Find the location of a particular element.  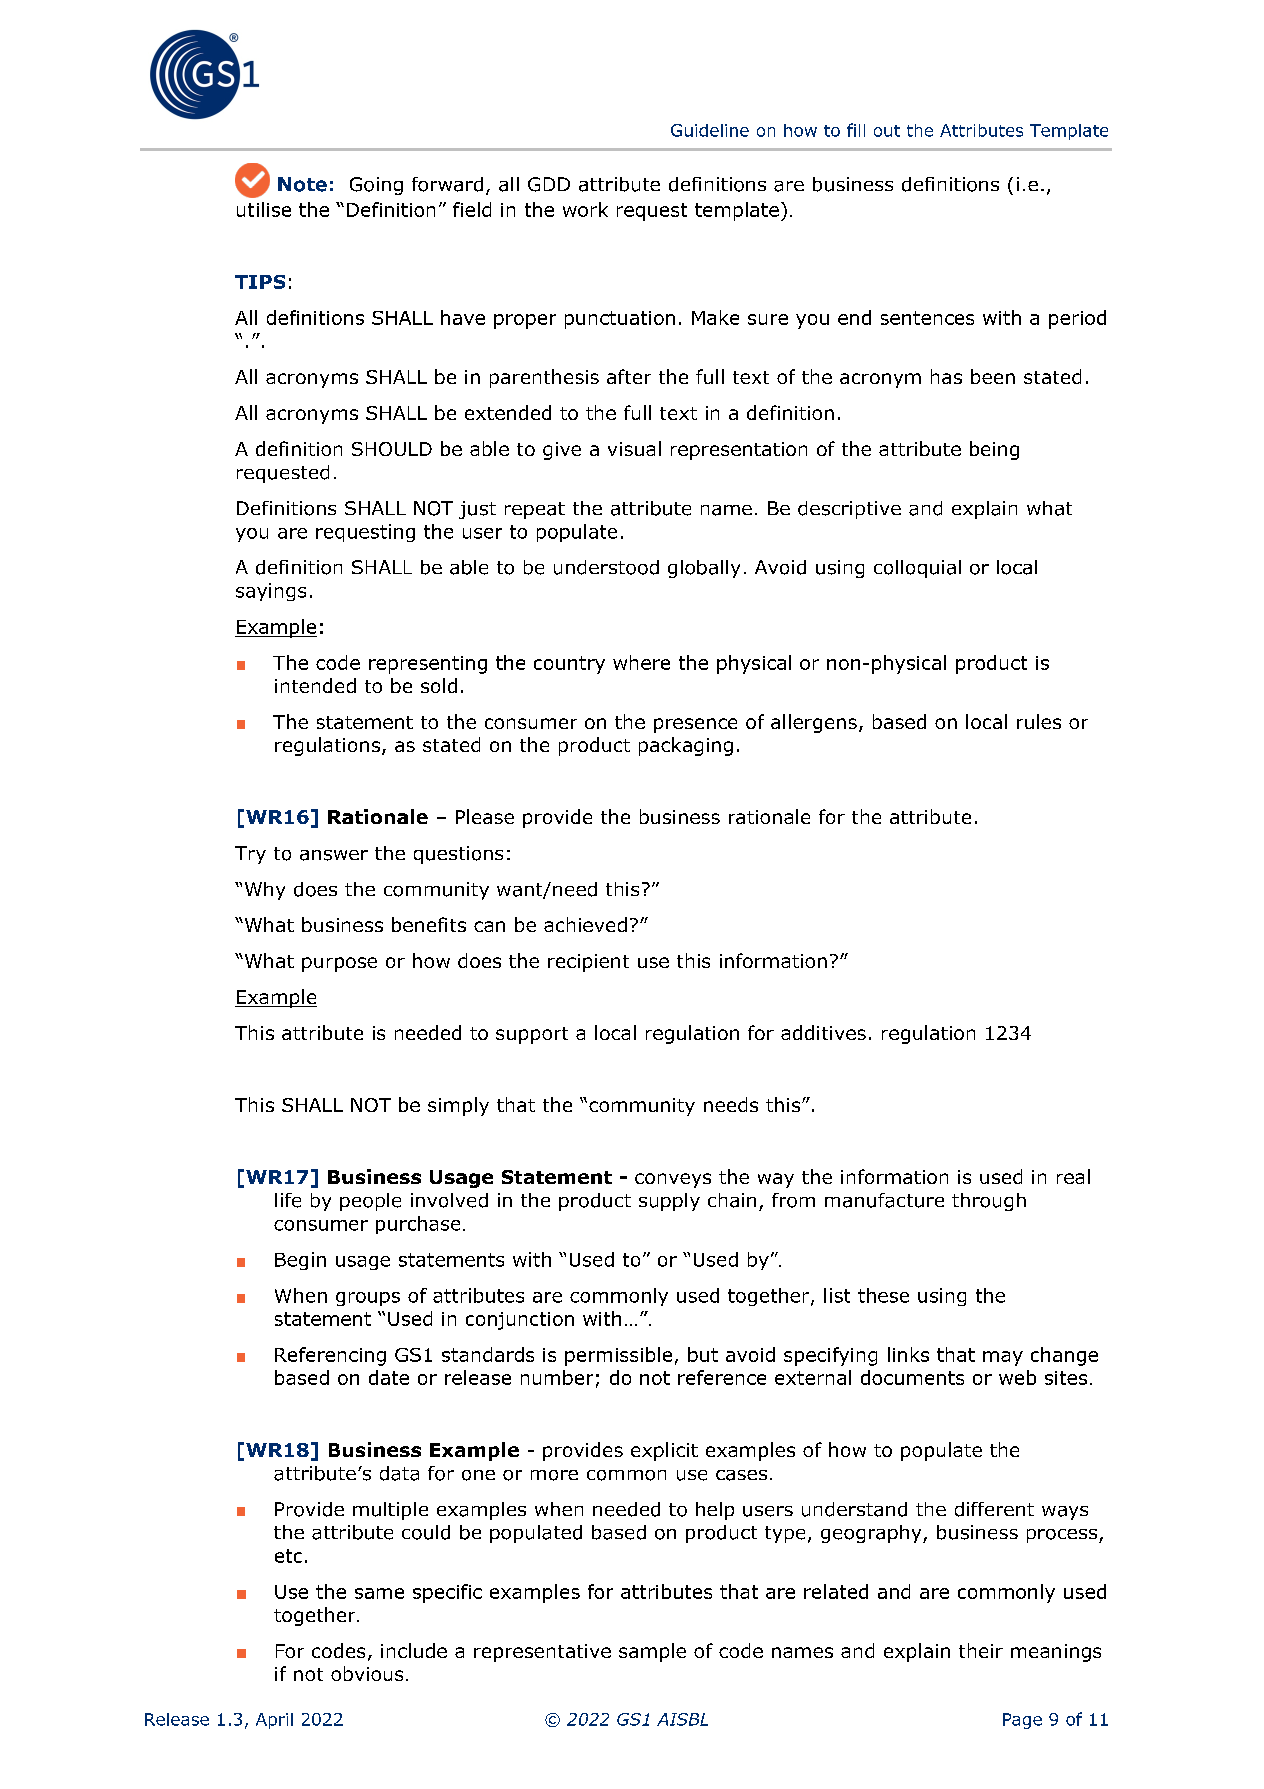

obvious is located at coordinates (367, 1673).
